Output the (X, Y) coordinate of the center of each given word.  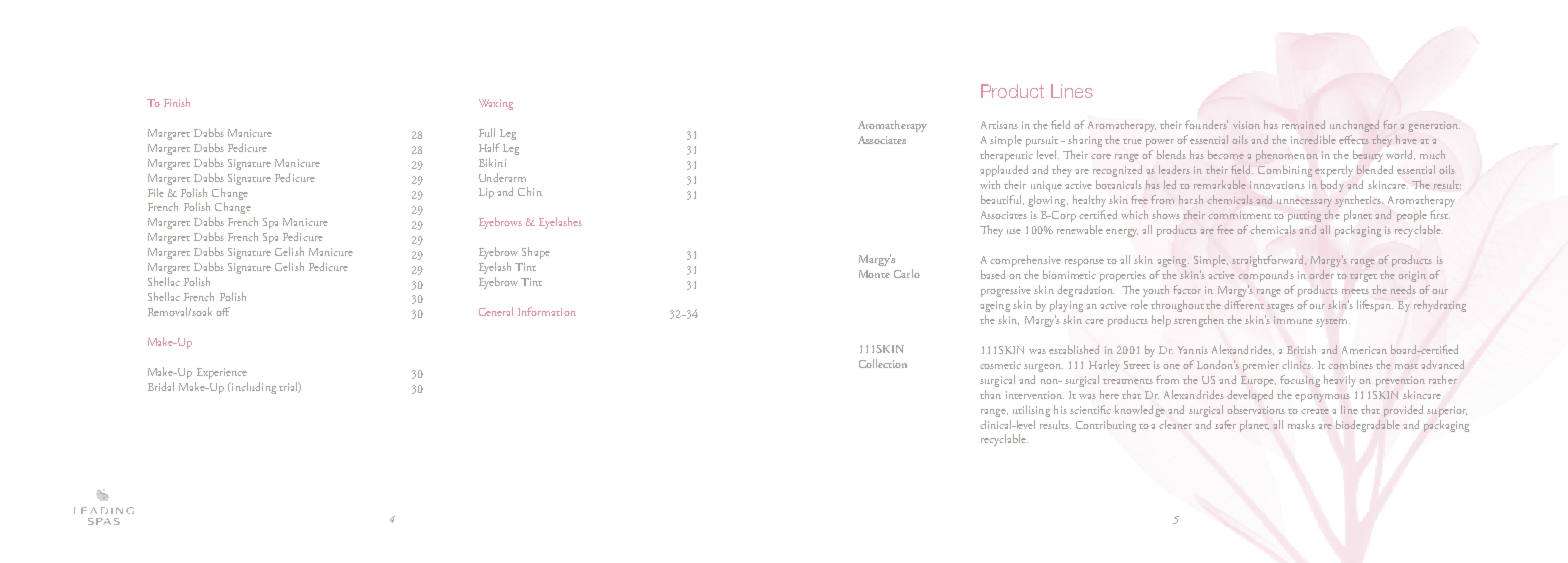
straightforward (1269, 261)
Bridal (161, 386)
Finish (177, 102)
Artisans (999, 125)
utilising (1031, 411)
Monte (874, 274)
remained (1303, 124)
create (1315, 411)
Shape (536, 253)
